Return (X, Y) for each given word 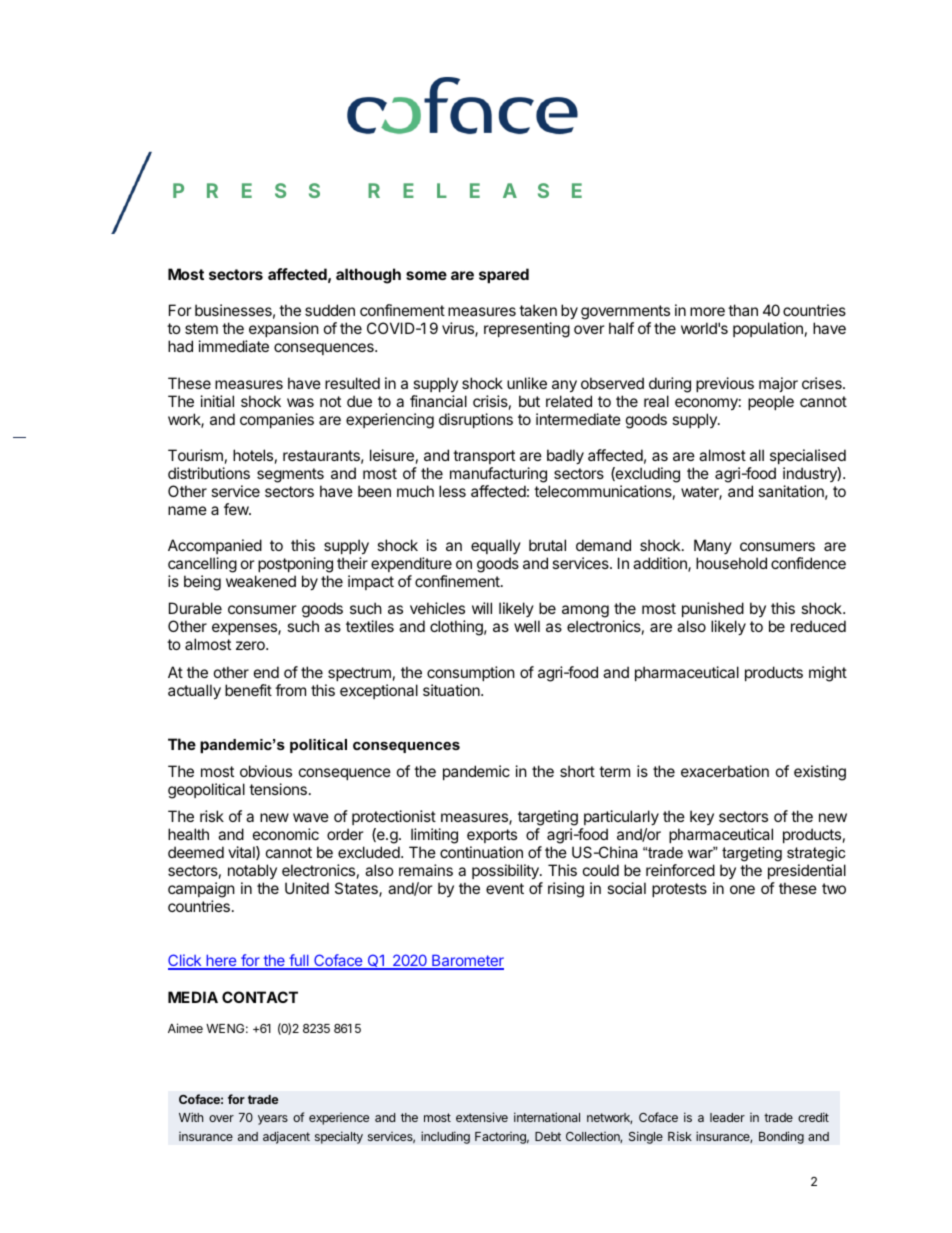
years (273, 1120)
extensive (482, 1117)
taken (538, 310)
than (743, 310)
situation (452, 690)
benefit (248, 690)
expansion (284, 329)
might (828, 674)
